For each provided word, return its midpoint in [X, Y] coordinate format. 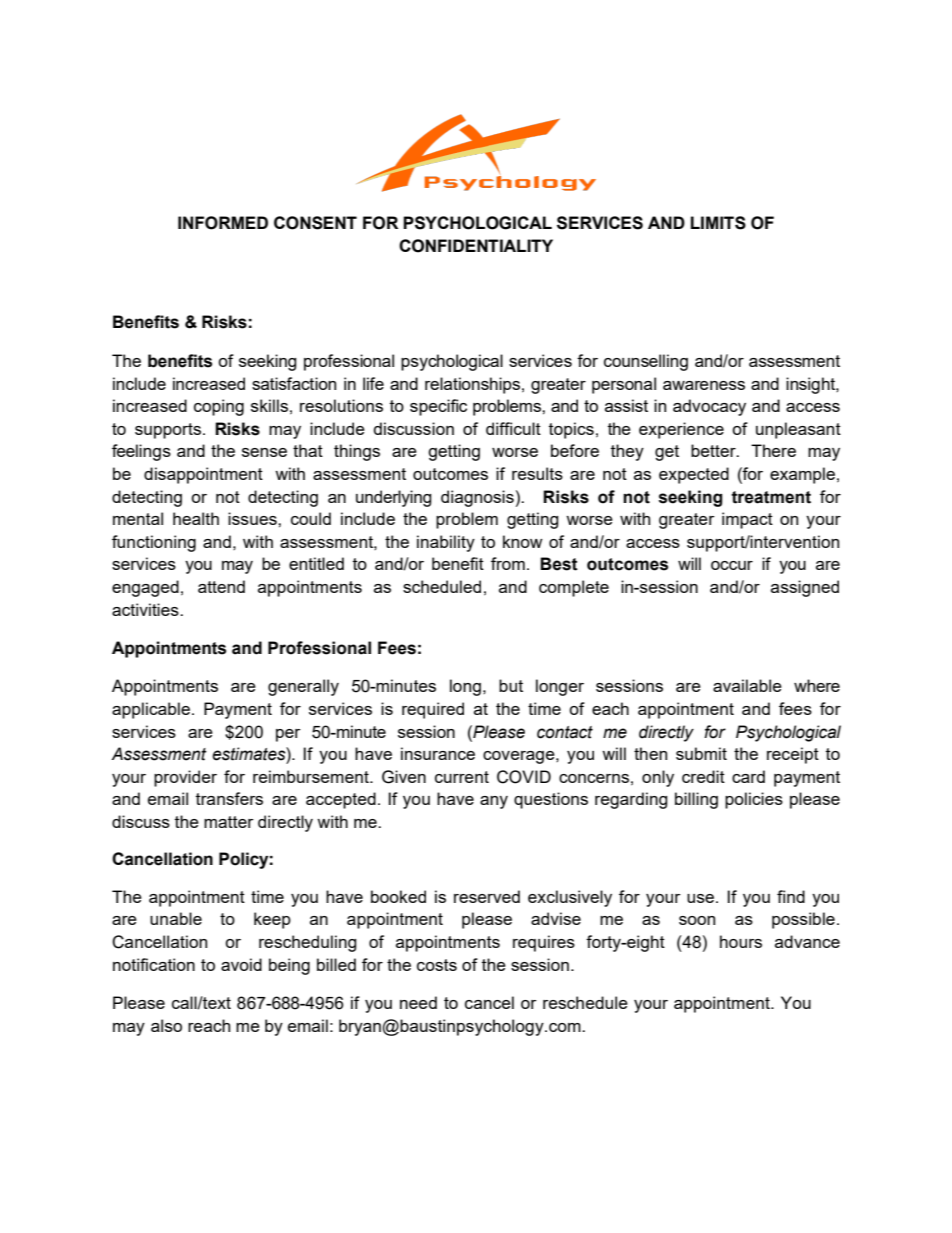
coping [219, 407]
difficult [513, 428]
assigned [805, 588]
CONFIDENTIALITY [476, 246]
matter [229, 822]
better [714, 450]
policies [754, 800]
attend [221, 586]
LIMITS [718, 223]
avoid [241, 964]
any [494, 802]
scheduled [442, 586]
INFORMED [223, 223]
